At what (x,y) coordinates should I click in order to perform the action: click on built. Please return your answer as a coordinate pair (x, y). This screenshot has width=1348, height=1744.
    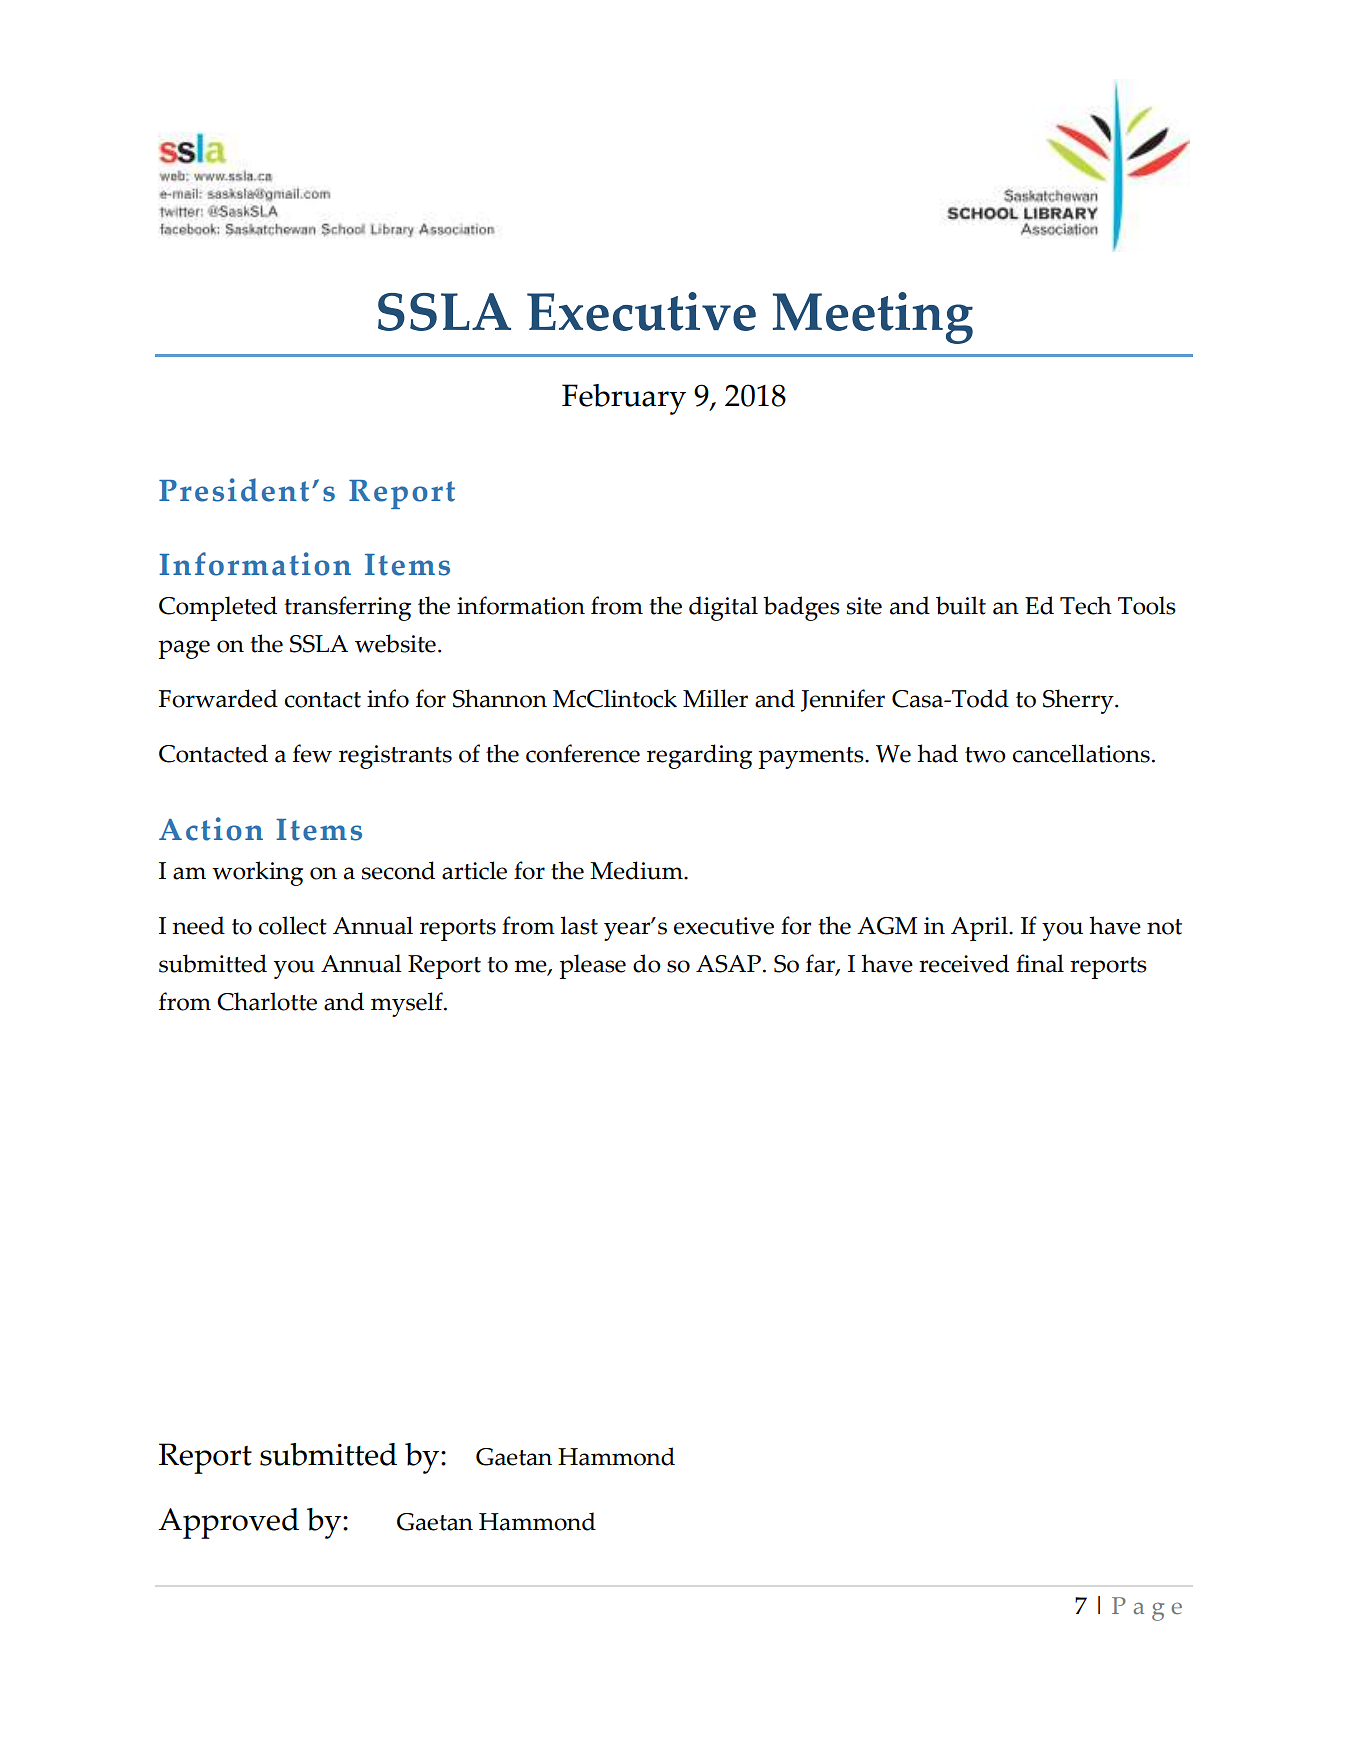
    Looking at the image, I should click on (961, 605).
